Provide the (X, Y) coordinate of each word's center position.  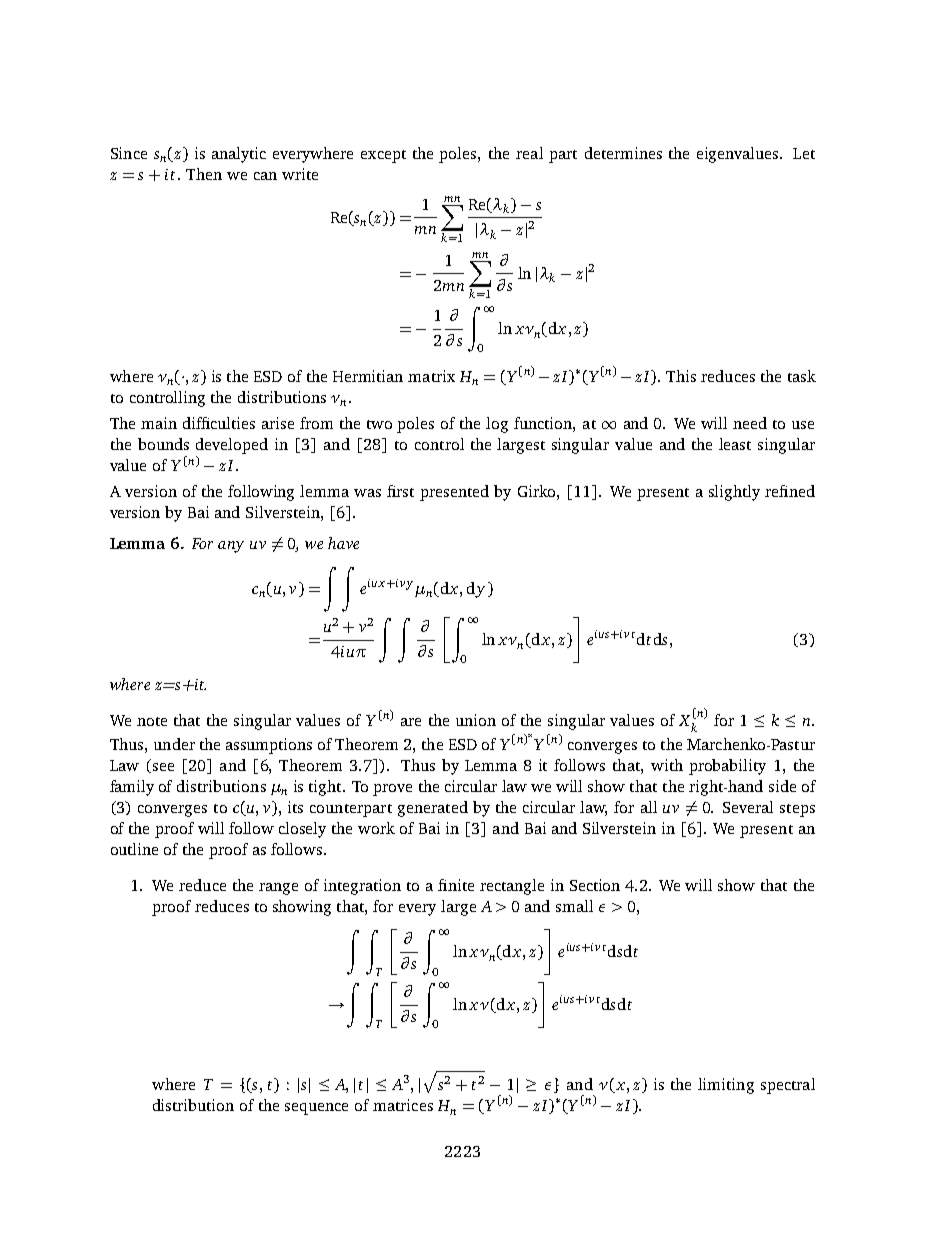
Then (204, 174)
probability (727, 767)
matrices (403, 1105)
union (476, 720)
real (529, 153)
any (231, 547)
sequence (316, 1109)
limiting (726, 1086)
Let (804, 153)
